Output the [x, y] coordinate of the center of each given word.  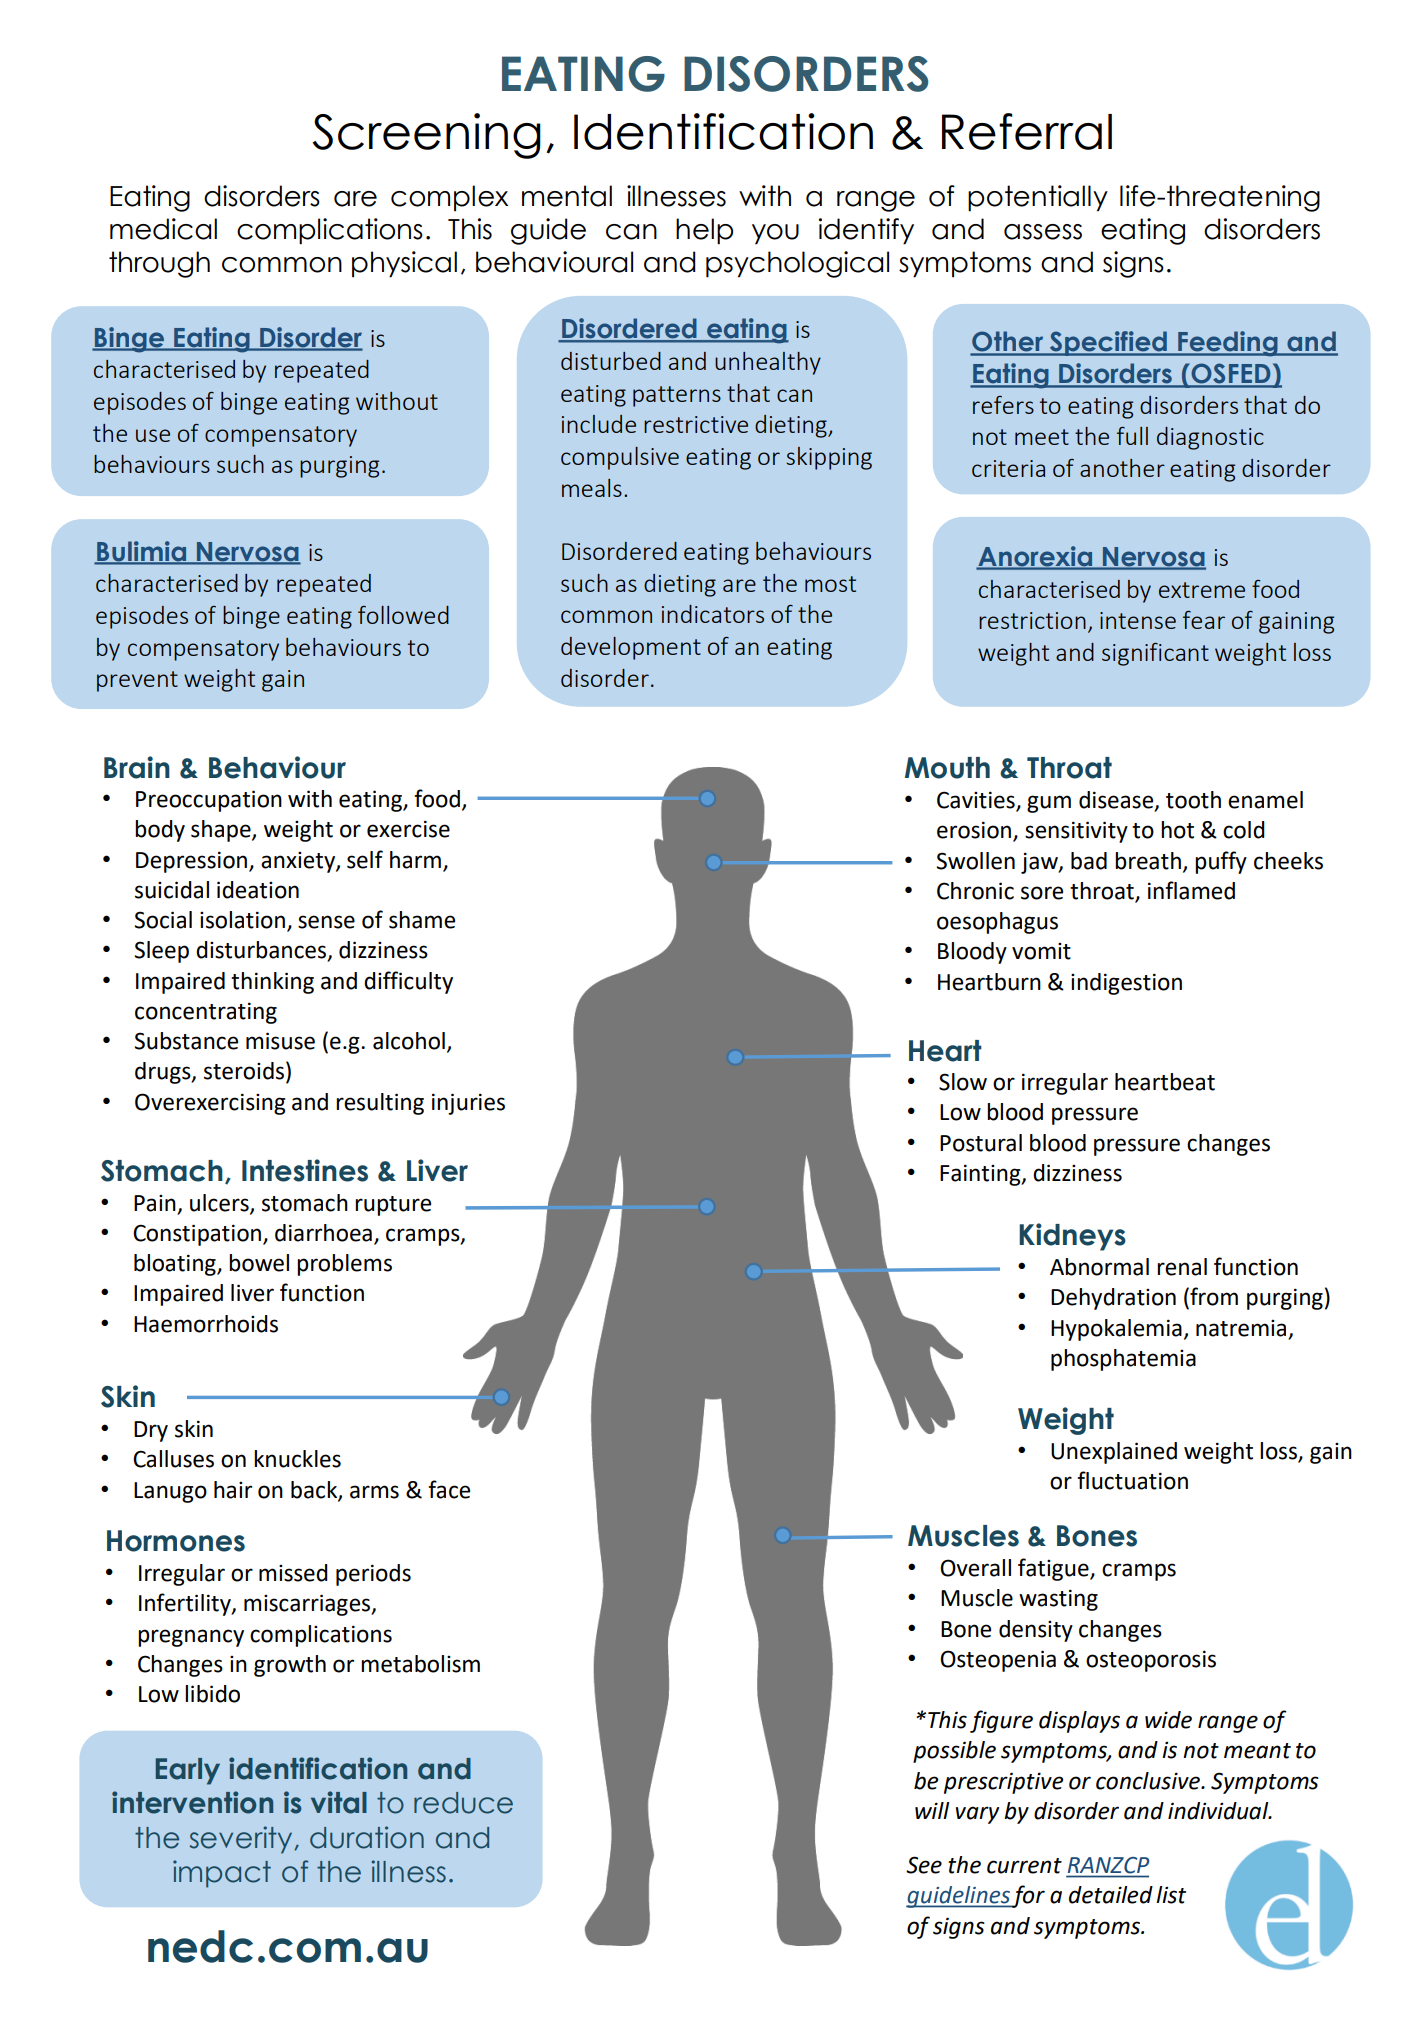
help [704, 231]
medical [163, 229]
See [924, 1865]
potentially [1038, 198]
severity [242, 1840]
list [1171, 1895]
